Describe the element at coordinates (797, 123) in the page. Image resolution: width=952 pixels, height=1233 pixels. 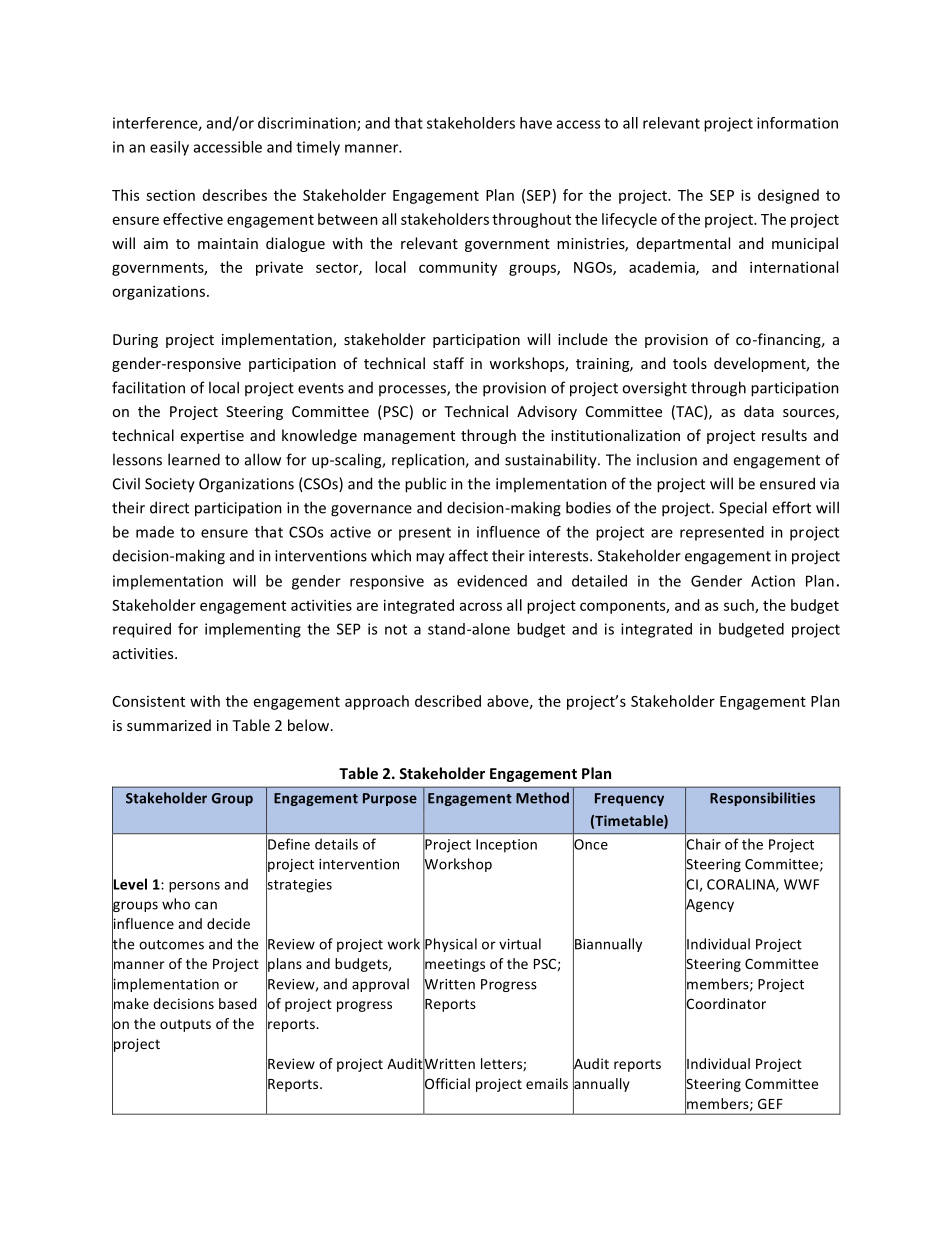
I see `information` at that location.
